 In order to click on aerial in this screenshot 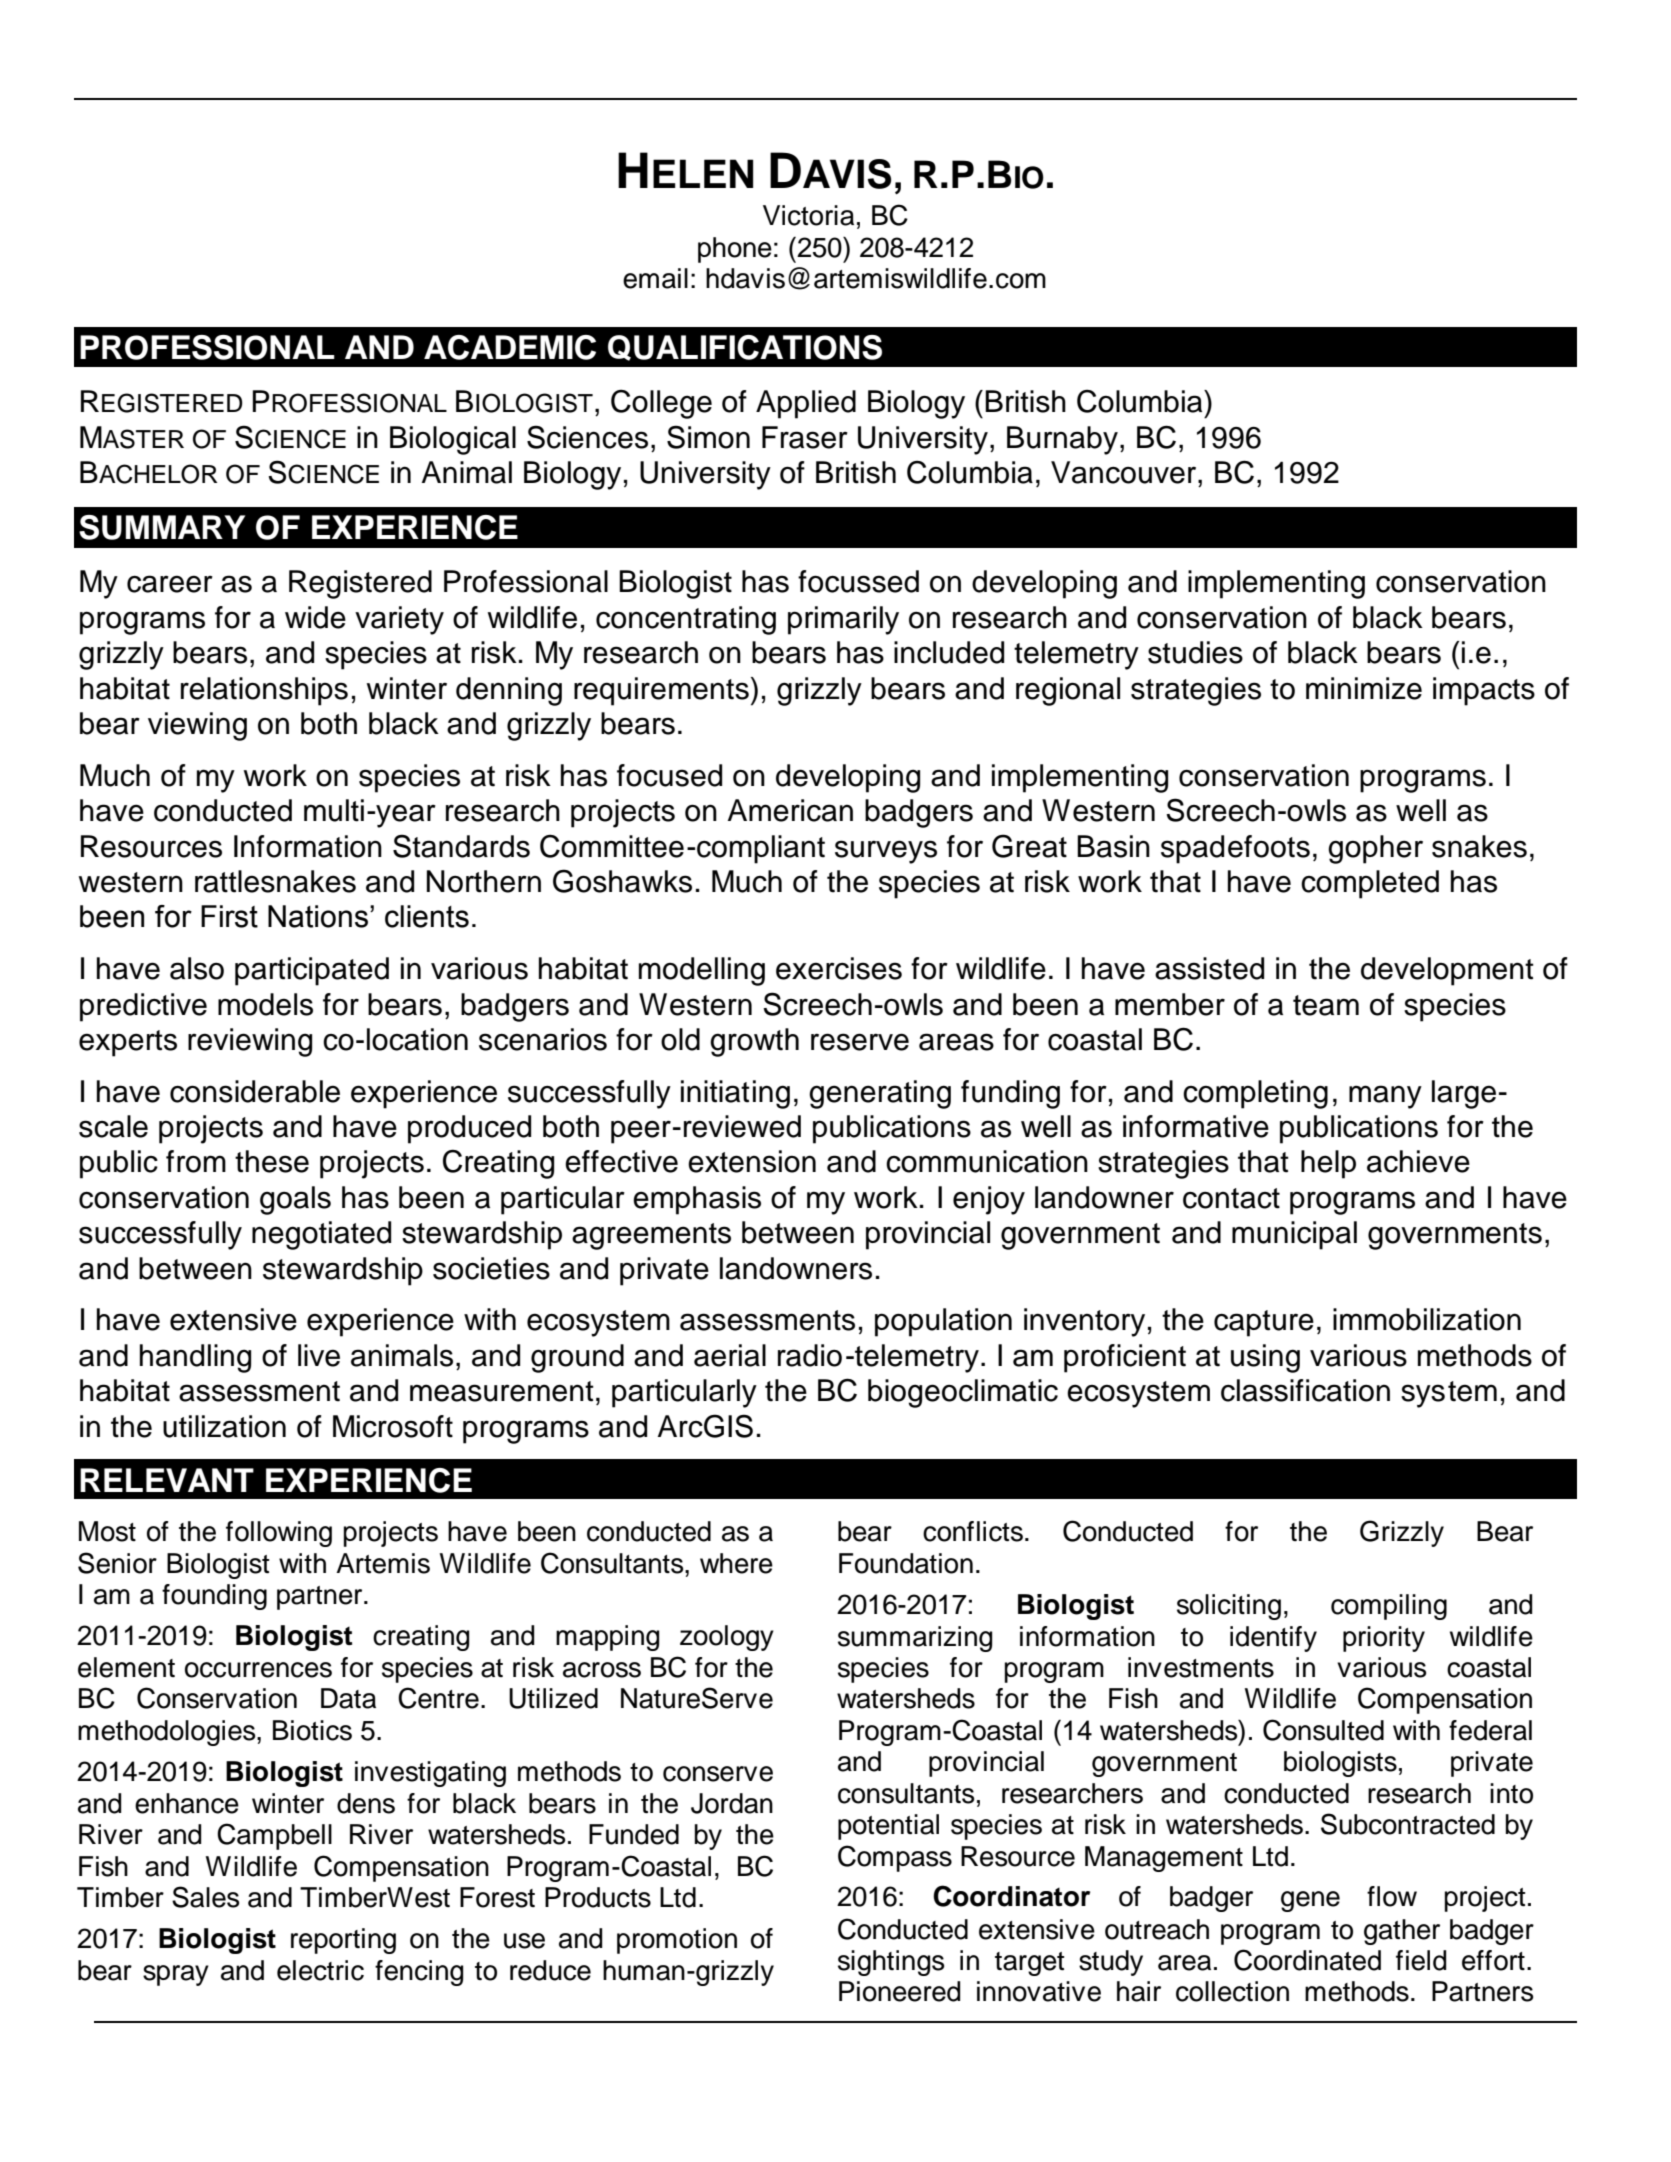, I will do `click(730, 1355)`.
